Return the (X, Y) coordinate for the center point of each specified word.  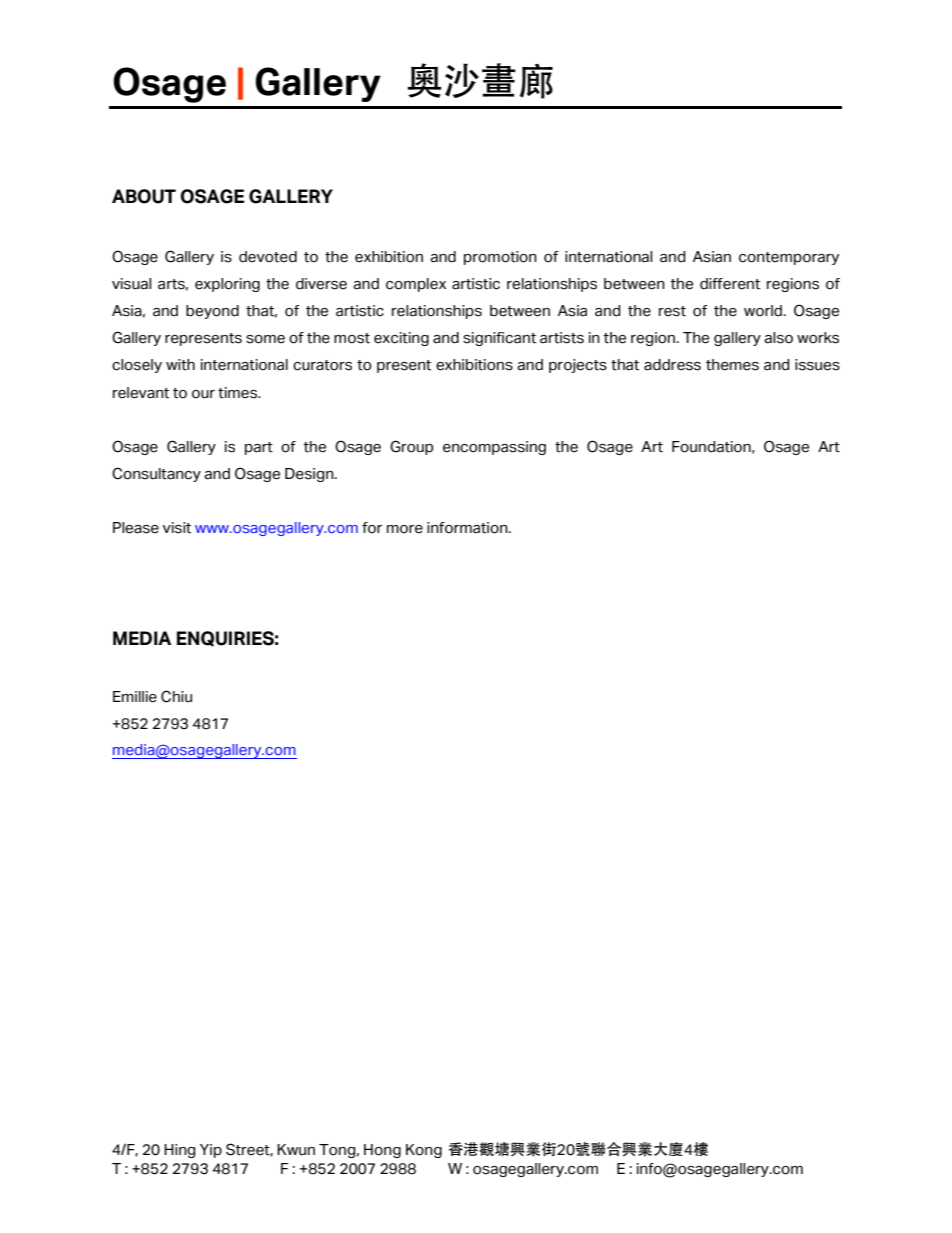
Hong (382, 1151)
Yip (211, 1151)
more (405, 529)
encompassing (494, 448)
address (672, 365)
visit (177, 528)
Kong (424, 1151)
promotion (500, 258)
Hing (180, 1151)
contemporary (789, 258)
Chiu (176, 696)
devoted (268, 257)
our (203, 394)
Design (310, 475)
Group (411, 447)
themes (732, 365)
